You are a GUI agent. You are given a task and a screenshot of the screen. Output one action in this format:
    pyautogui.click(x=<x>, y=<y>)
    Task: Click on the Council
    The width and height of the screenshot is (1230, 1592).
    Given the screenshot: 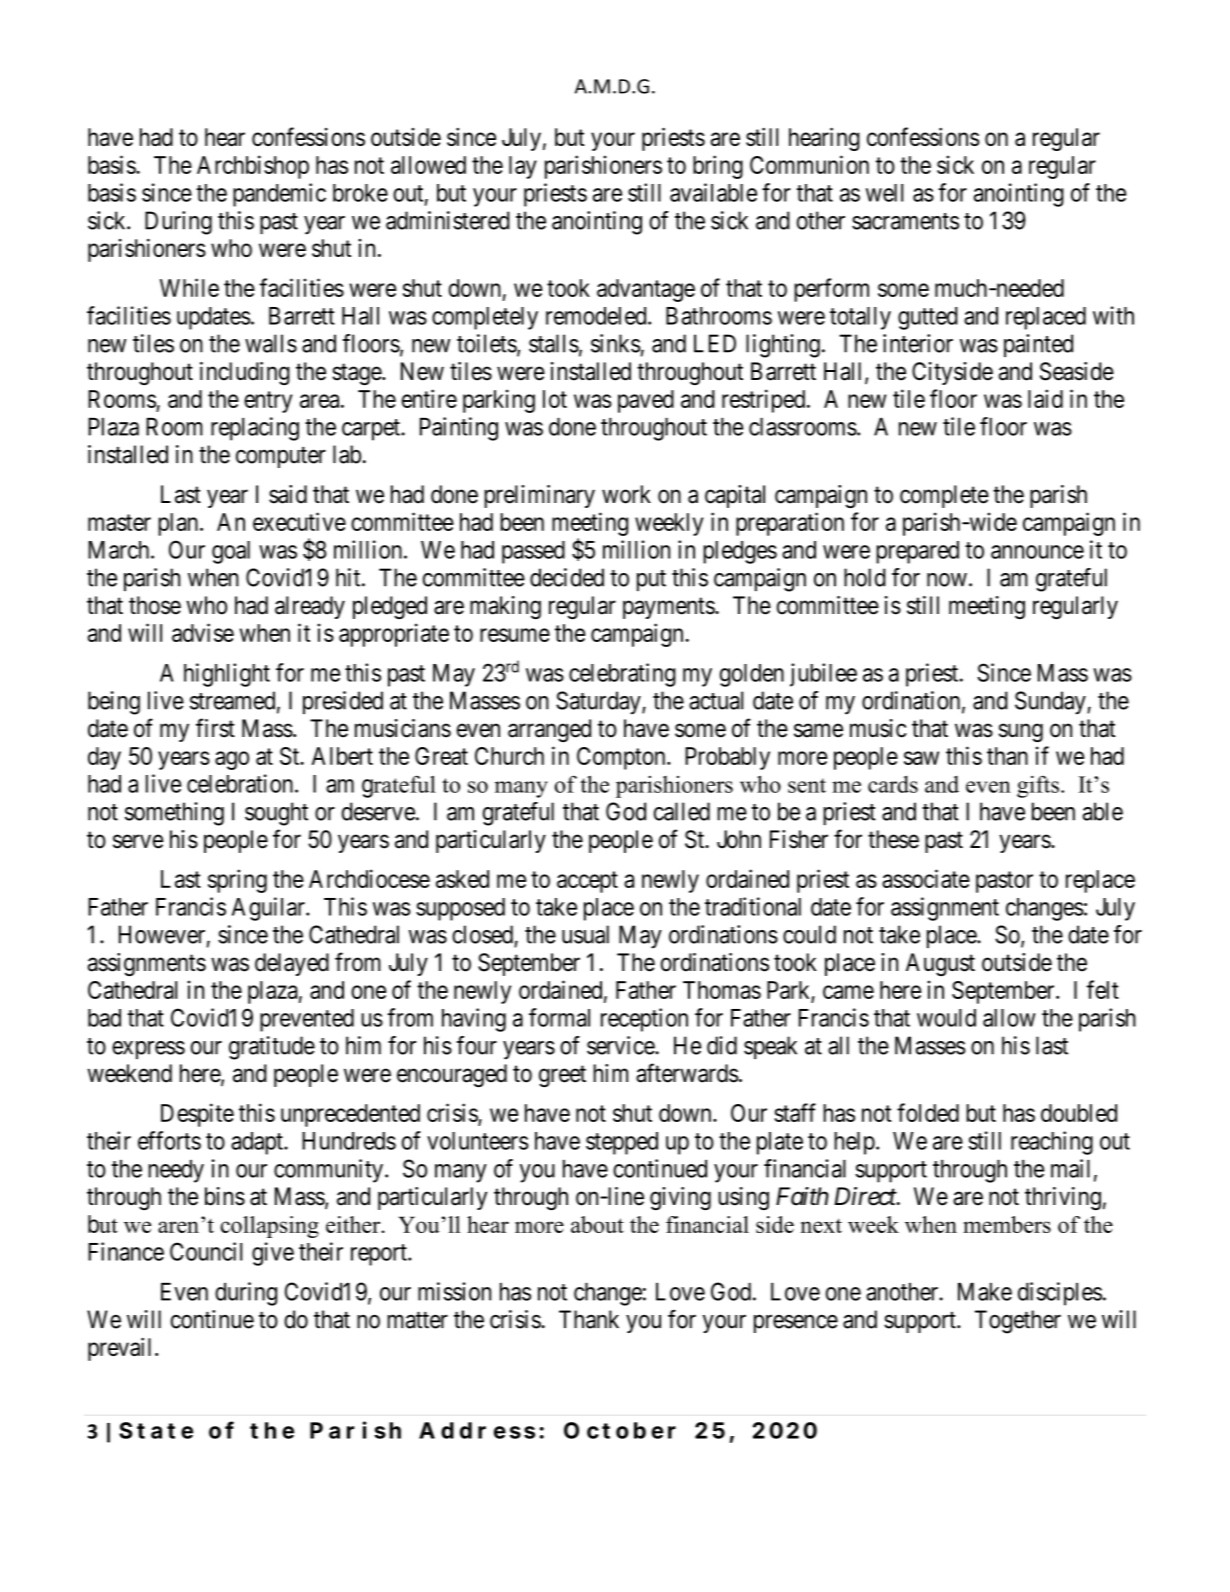 What is the action you would take?
    pyautogui.click(x=206, y=1251)
